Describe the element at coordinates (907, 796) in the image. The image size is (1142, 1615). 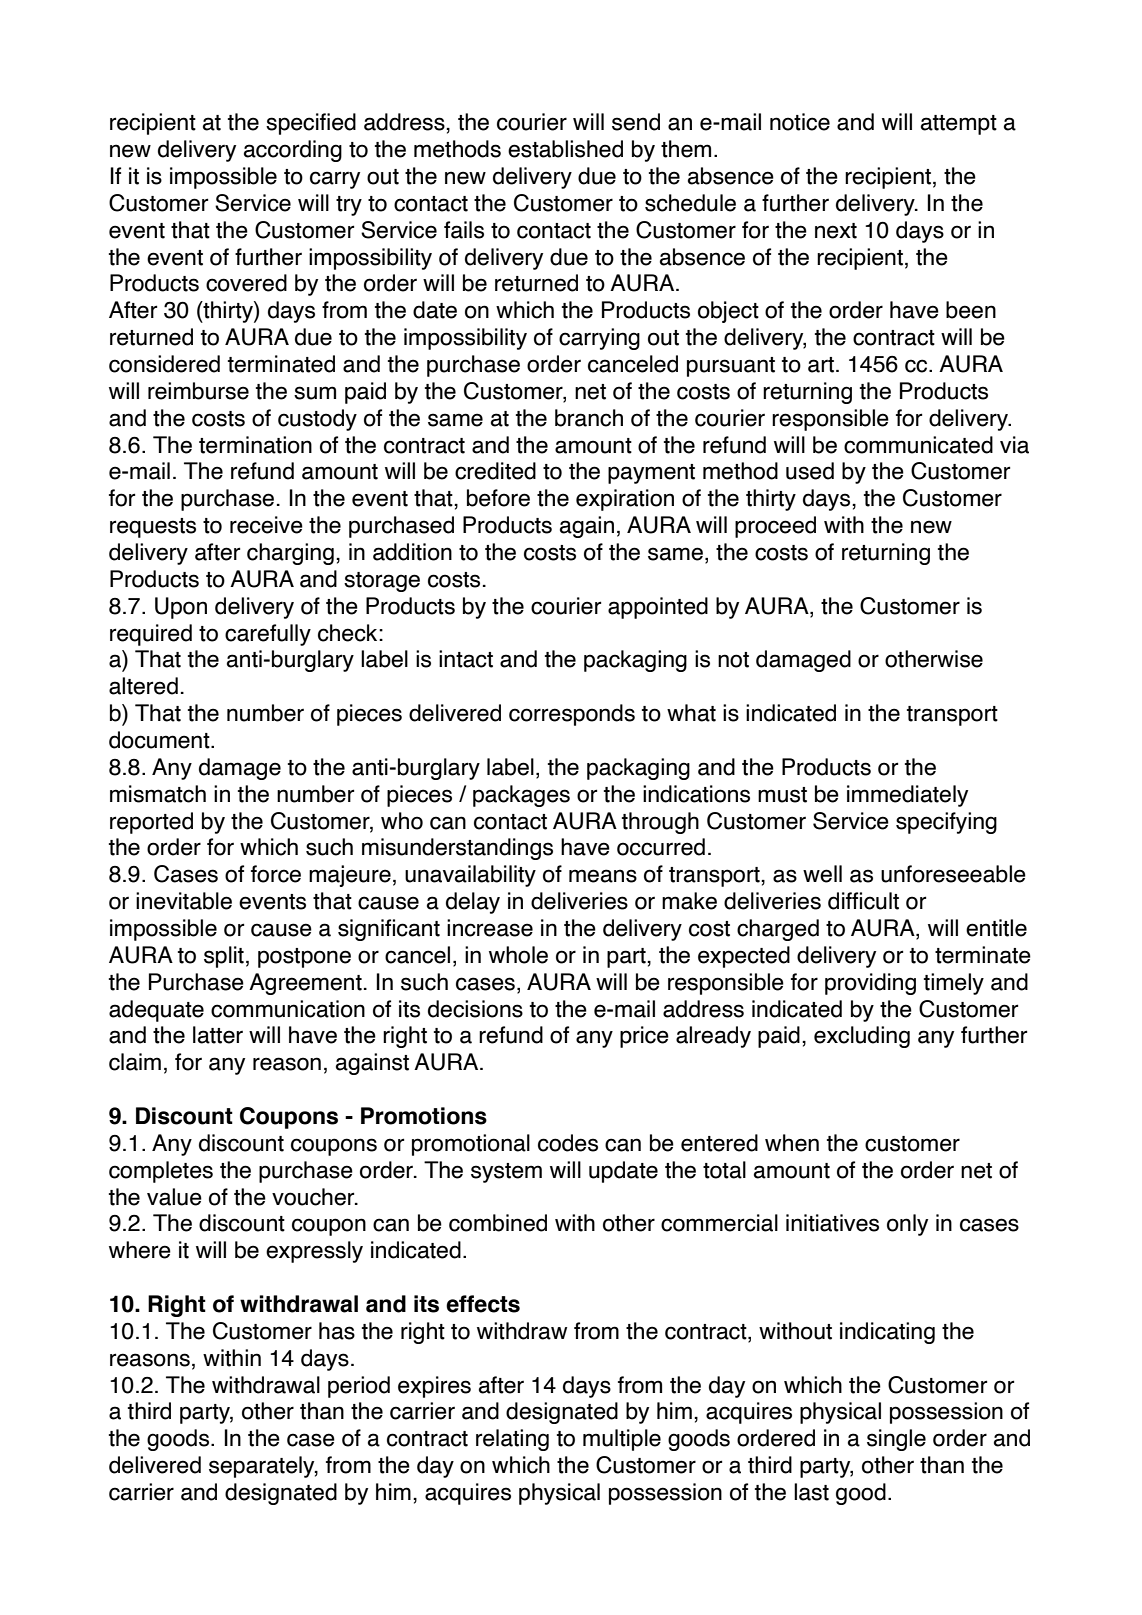
I see `immediately` at that location.
